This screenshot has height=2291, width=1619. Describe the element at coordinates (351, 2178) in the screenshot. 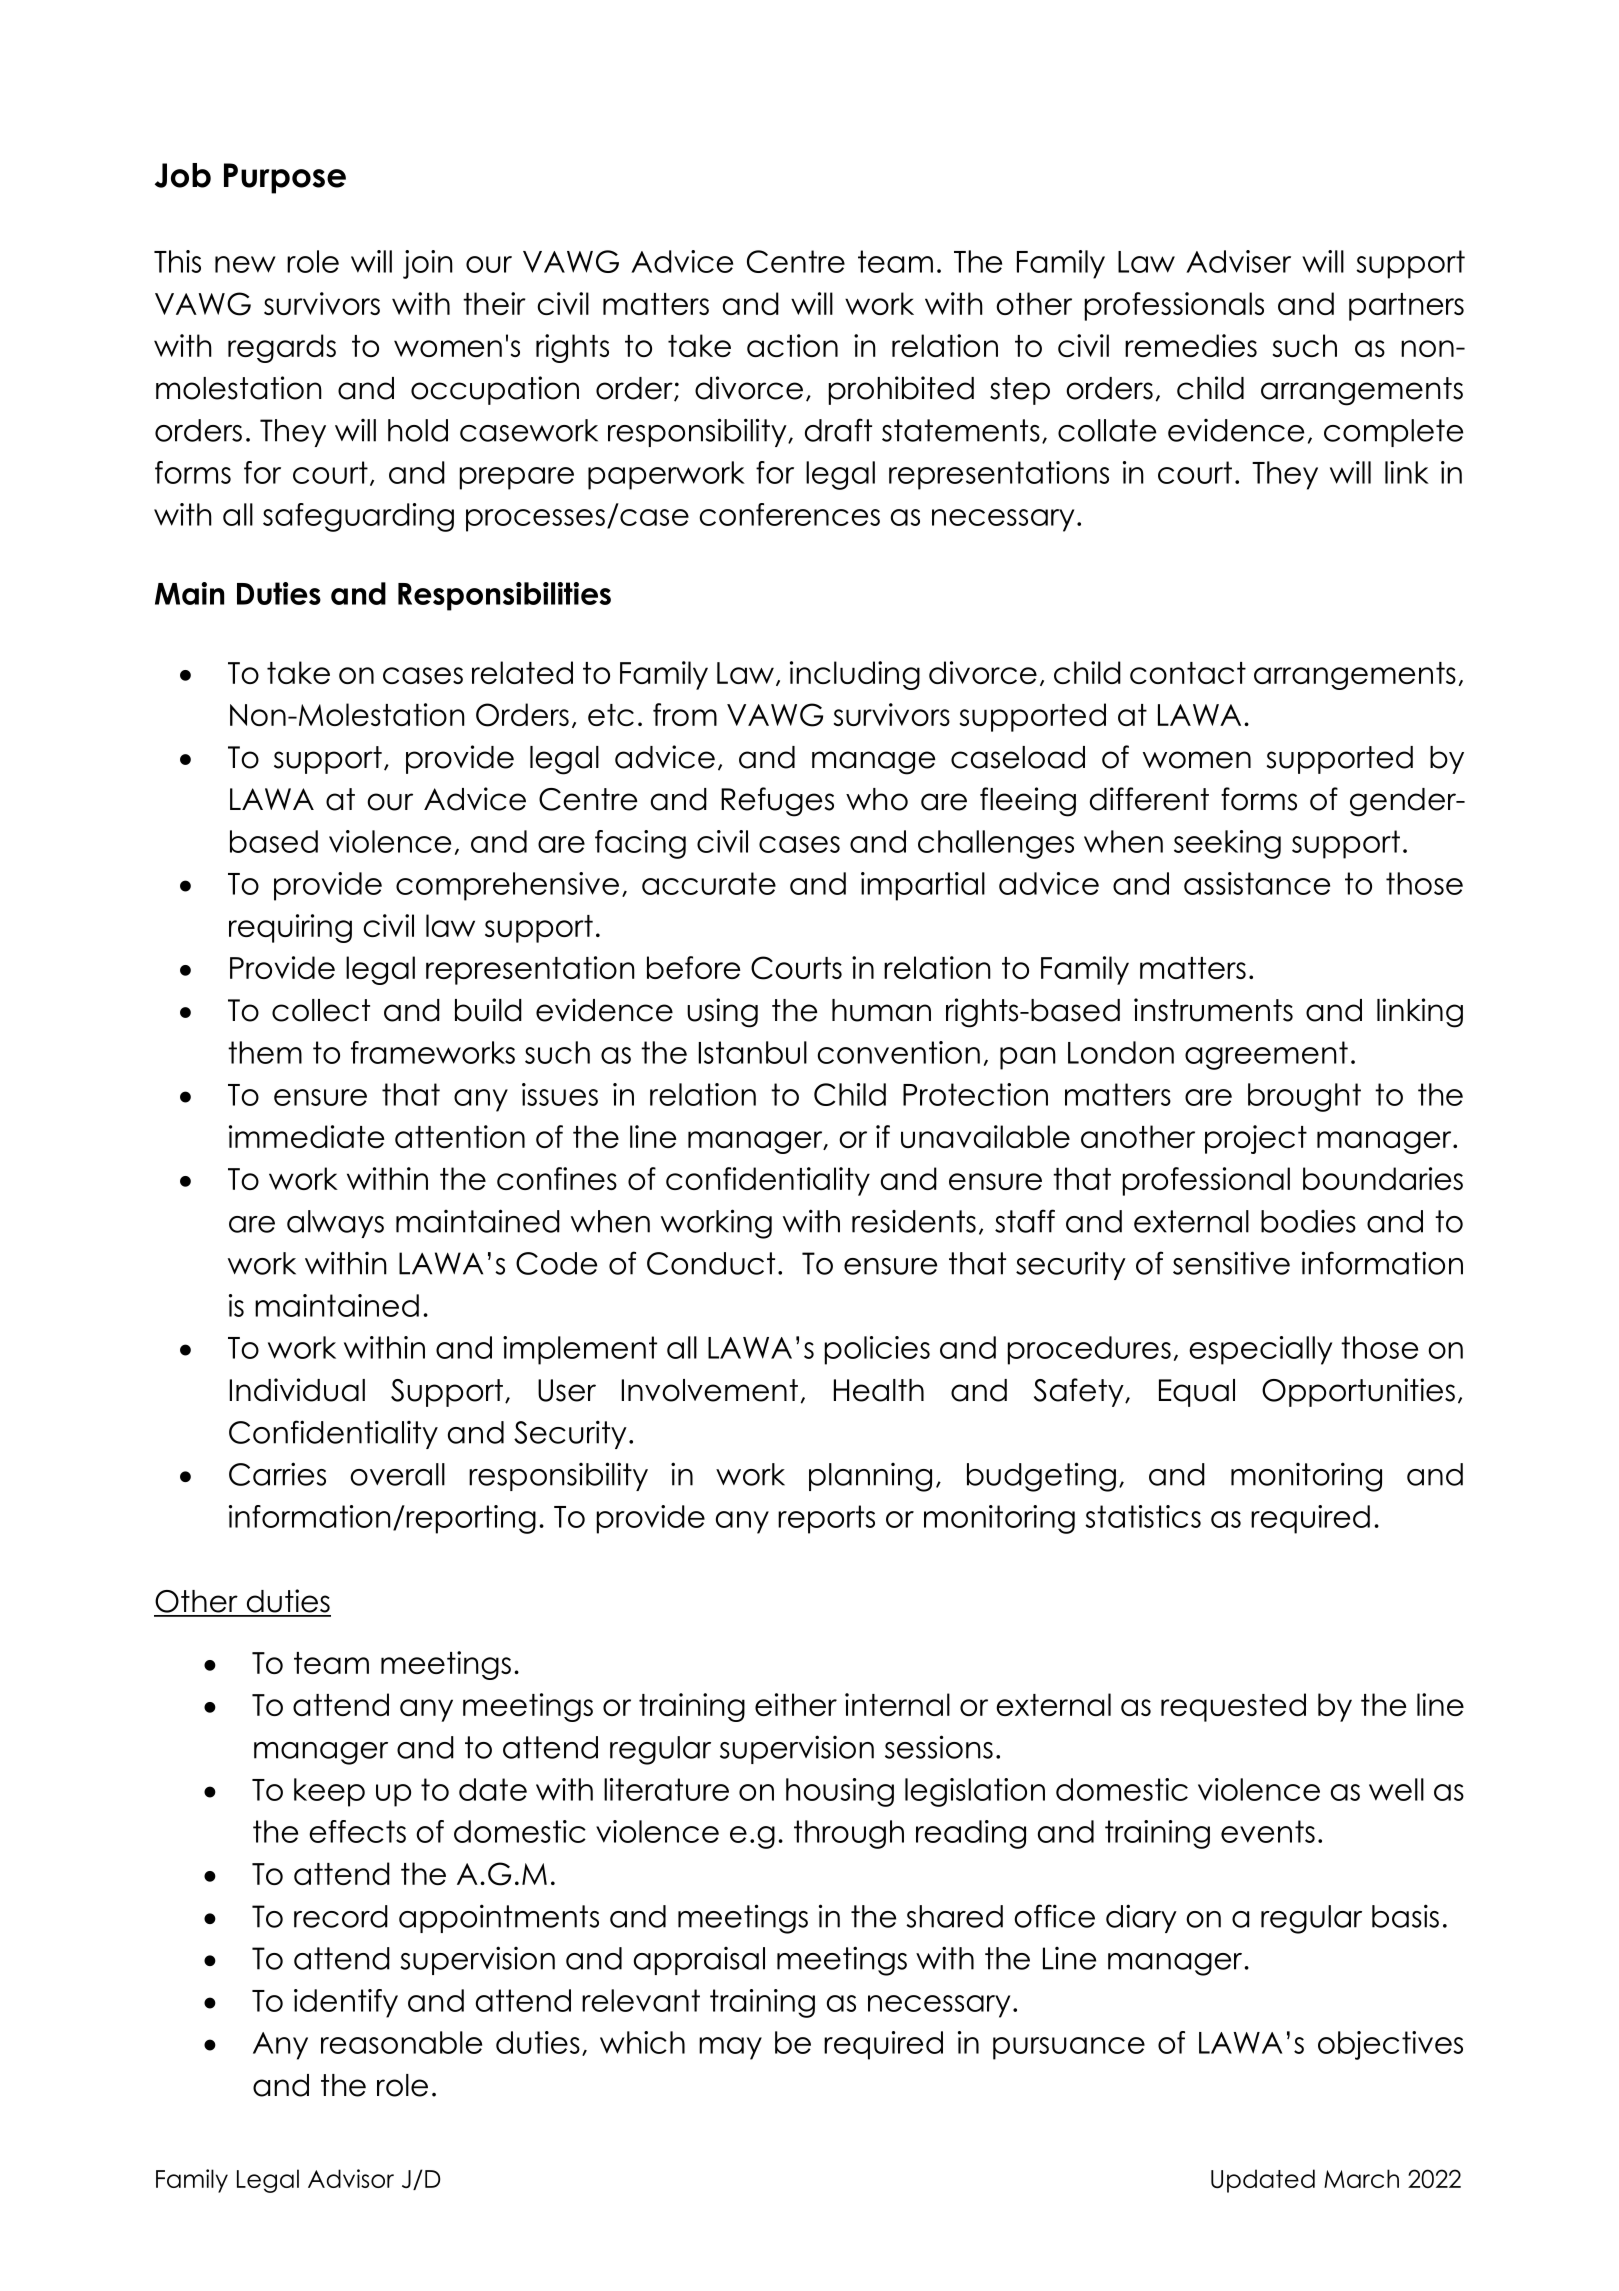

I see `Advisor` at that location.
